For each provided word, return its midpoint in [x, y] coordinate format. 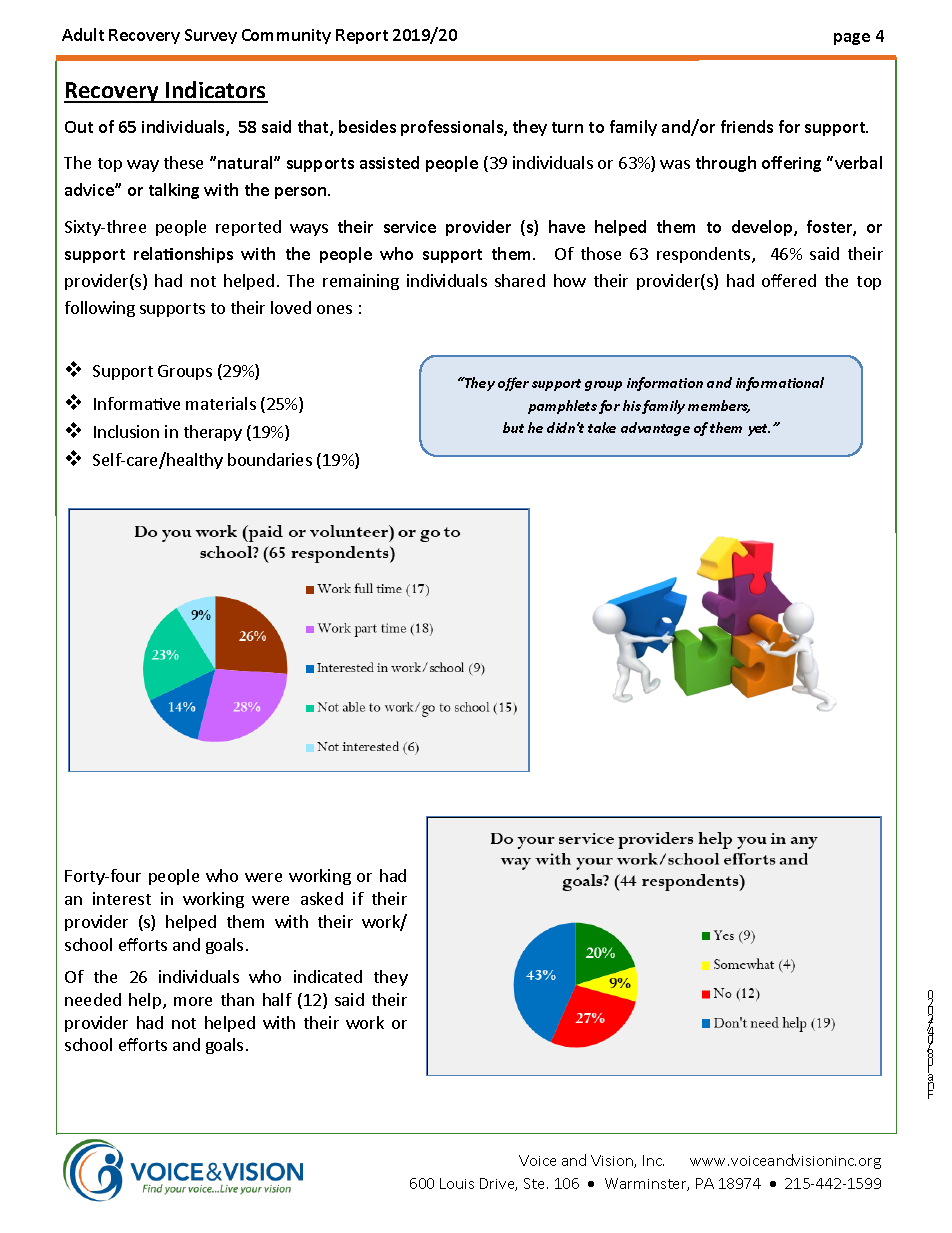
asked [322, 898]
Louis [457, 1183]
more [193, 1001]
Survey [211, 36]
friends [747, 126]
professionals [453, 128]
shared [520, 280]
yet [759, 430]
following [100, 309]
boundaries [270, 459]
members [719, 406]
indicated [328, 976]
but [513, 427]
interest [122, 898]
